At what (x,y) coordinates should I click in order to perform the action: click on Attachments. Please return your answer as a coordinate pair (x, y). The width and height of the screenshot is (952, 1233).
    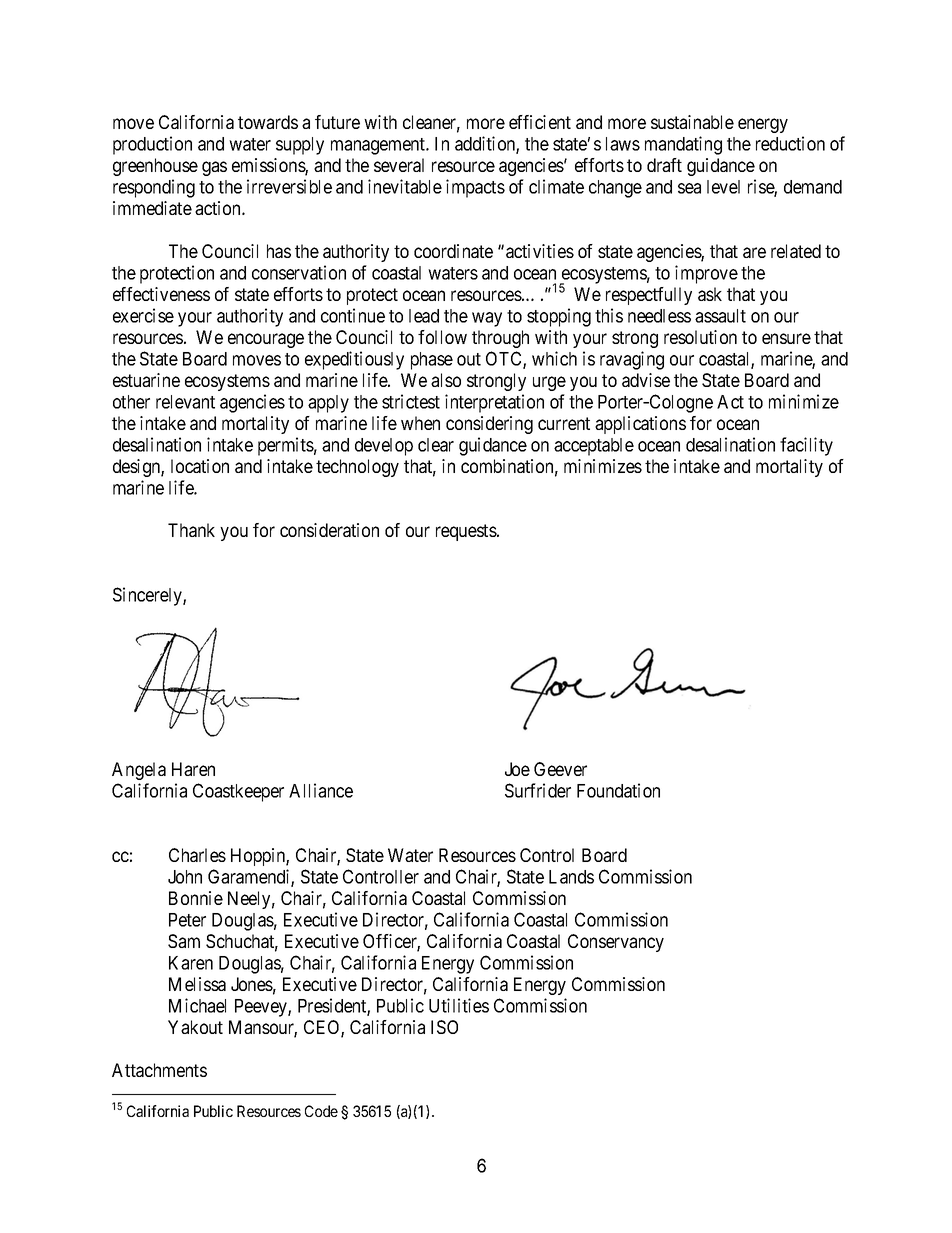
    Looking at the image, I should click on (159, 1070).
